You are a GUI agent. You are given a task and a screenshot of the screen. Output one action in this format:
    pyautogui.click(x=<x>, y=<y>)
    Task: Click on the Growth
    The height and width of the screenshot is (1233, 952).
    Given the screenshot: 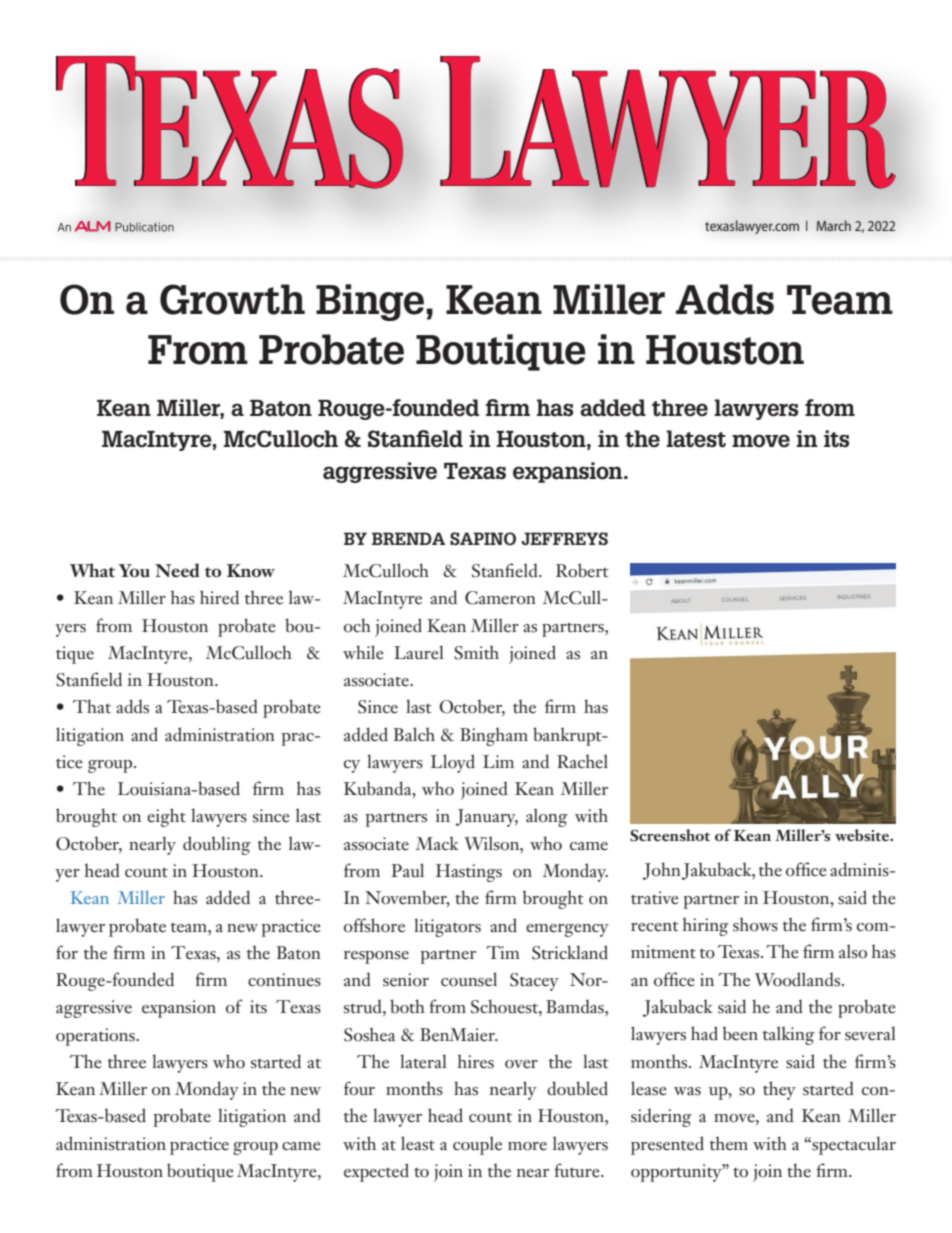 What is the action you would take?
    pyautogui.click(x=232, y=299)
